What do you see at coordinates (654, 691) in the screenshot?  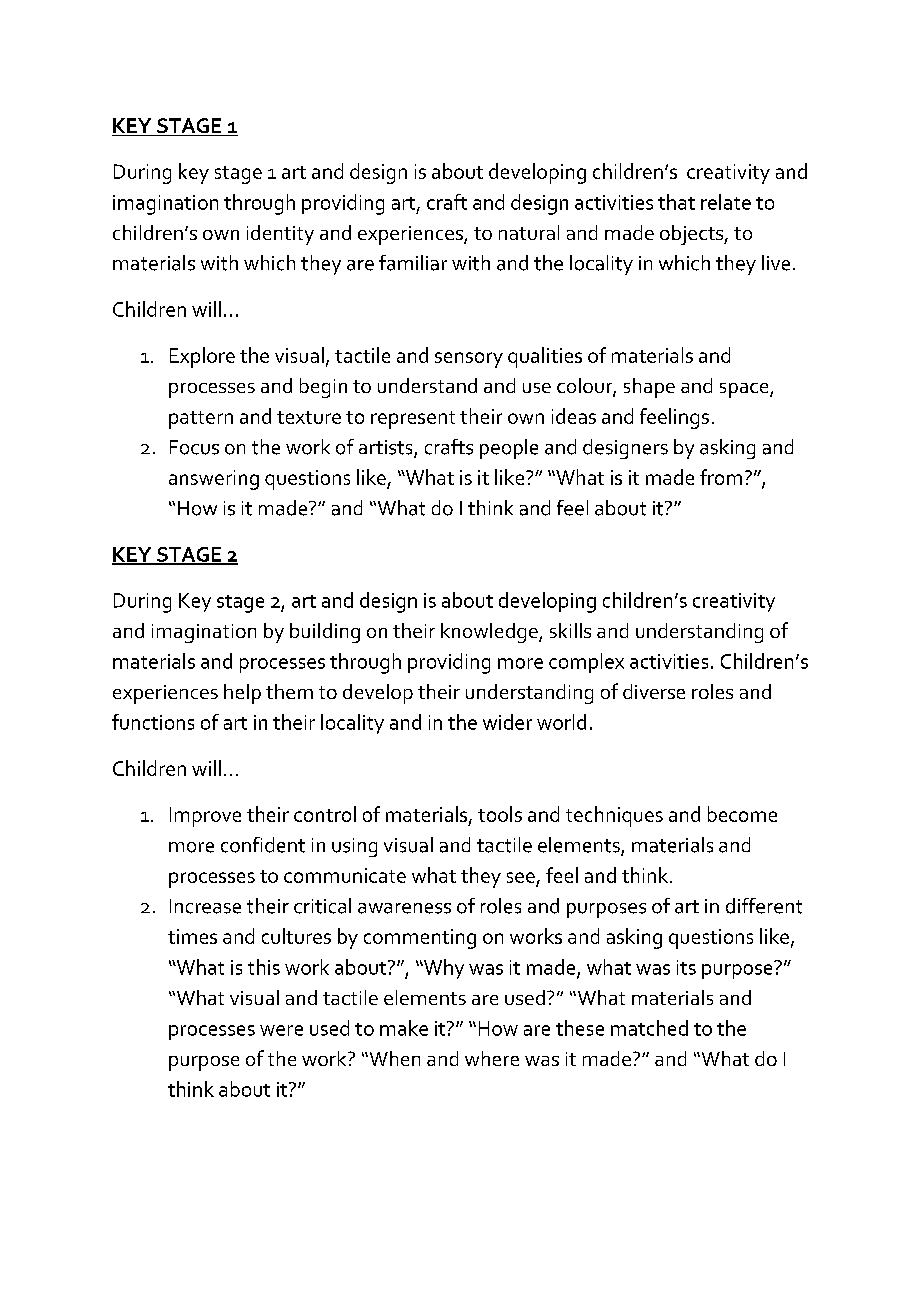 I see `diverse` at bounding box center [654, 691].
